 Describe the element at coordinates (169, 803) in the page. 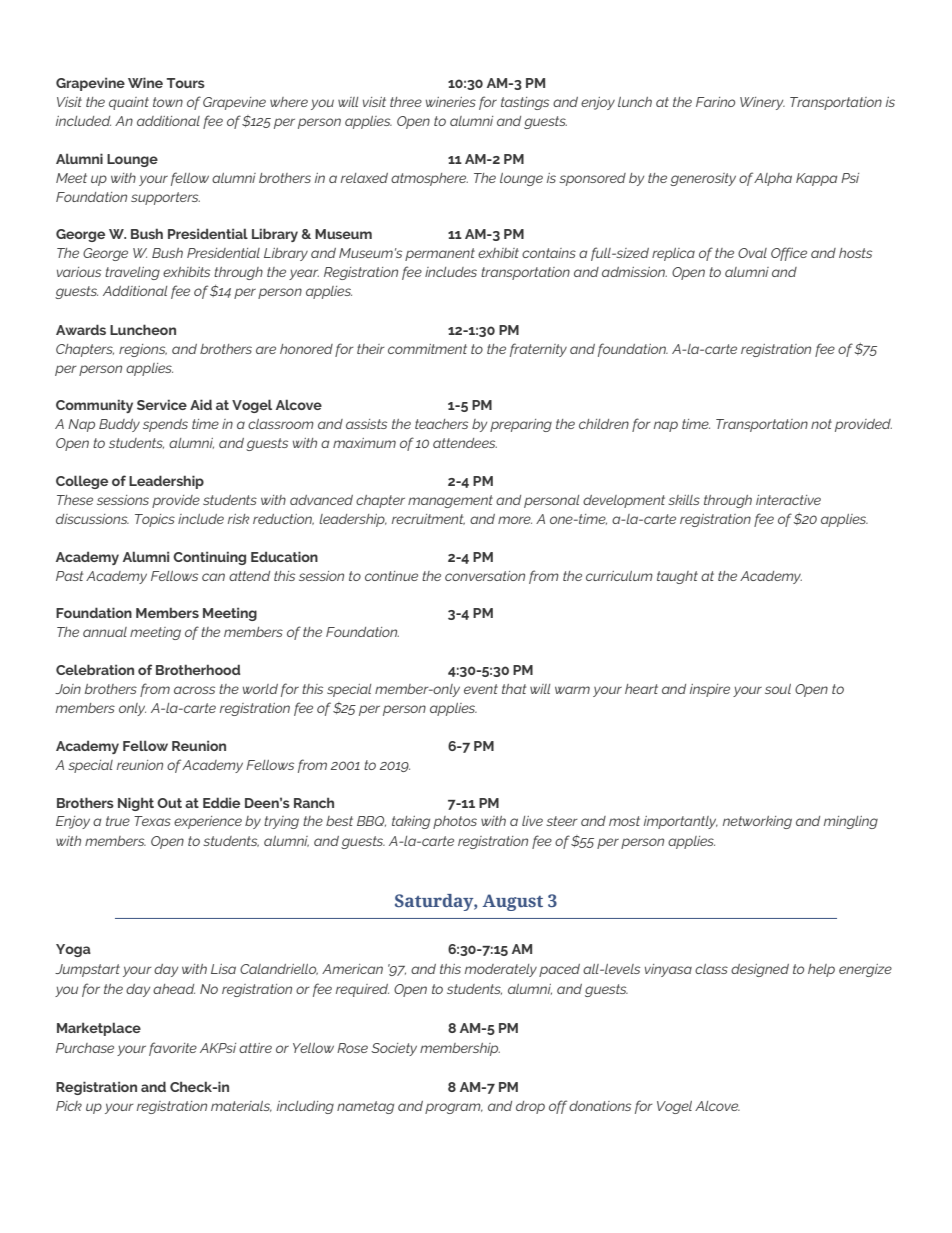

I see `Out` at that location.
